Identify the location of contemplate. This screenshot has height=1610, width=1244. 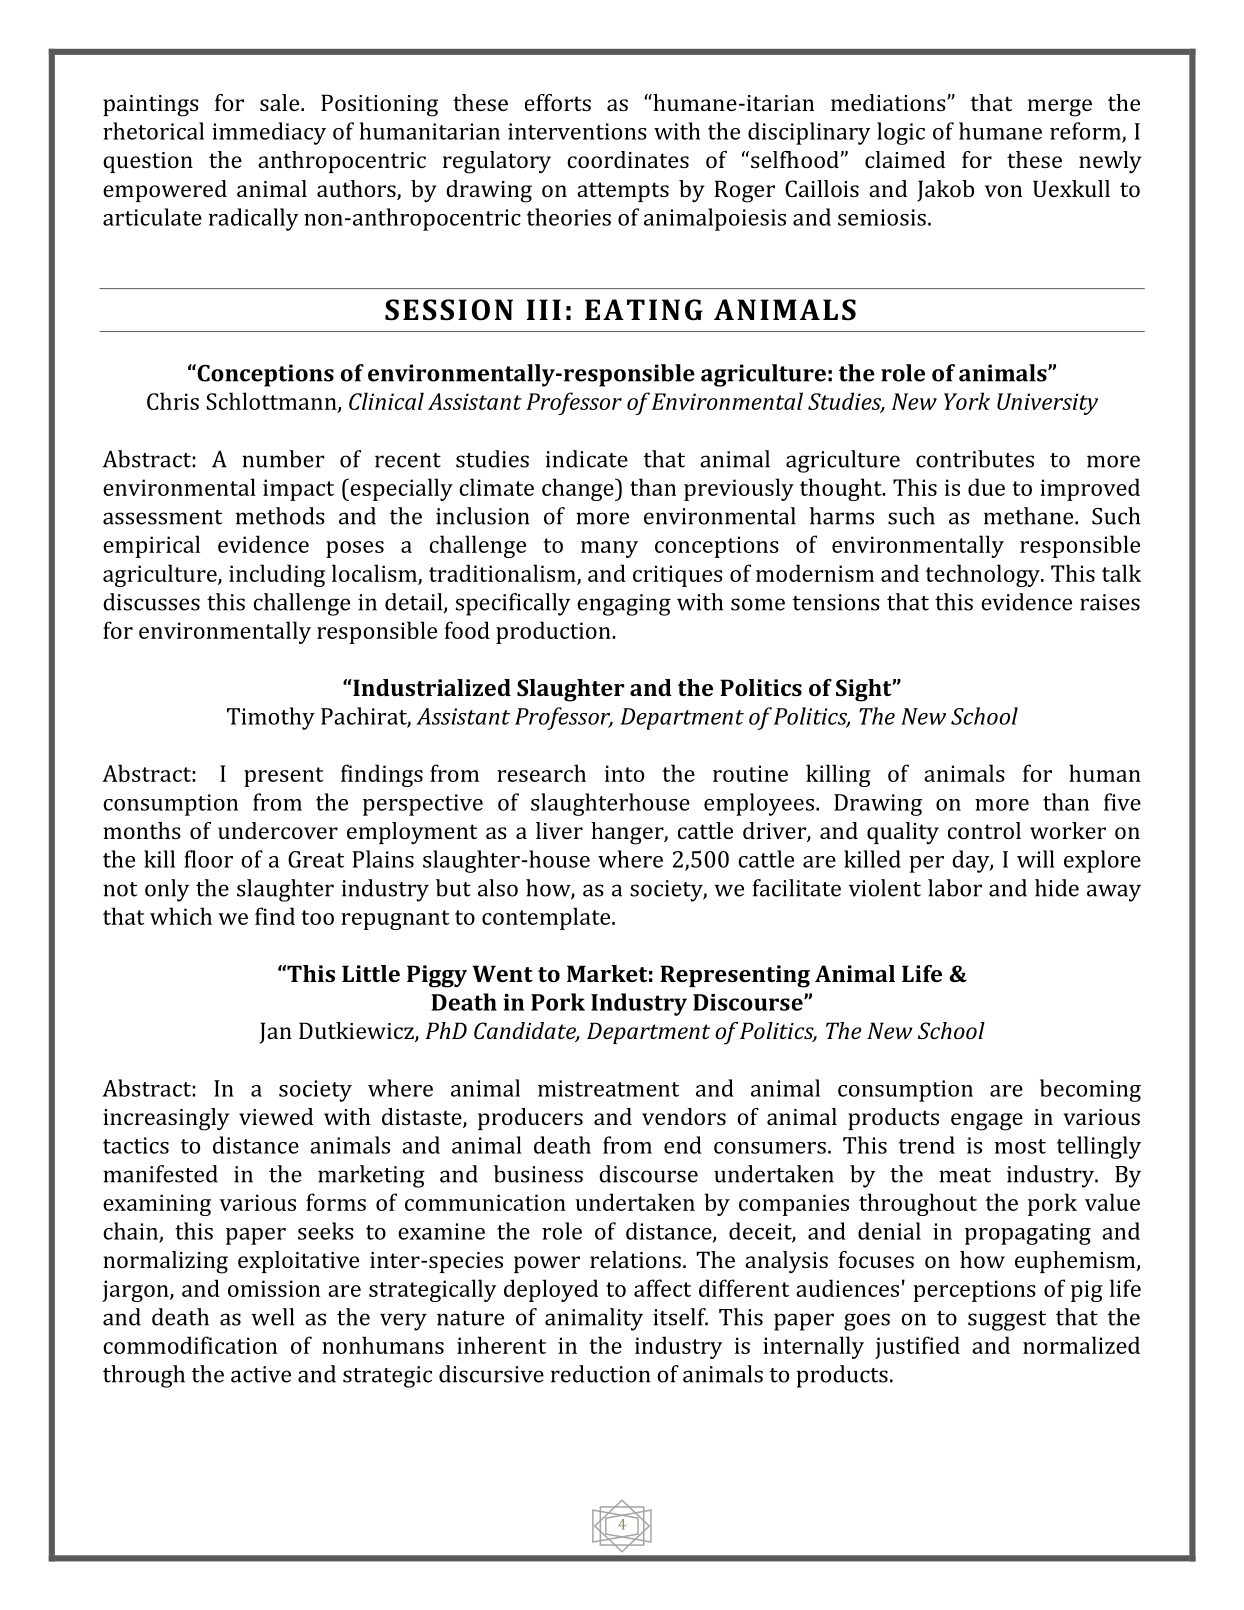
(547, 918).
